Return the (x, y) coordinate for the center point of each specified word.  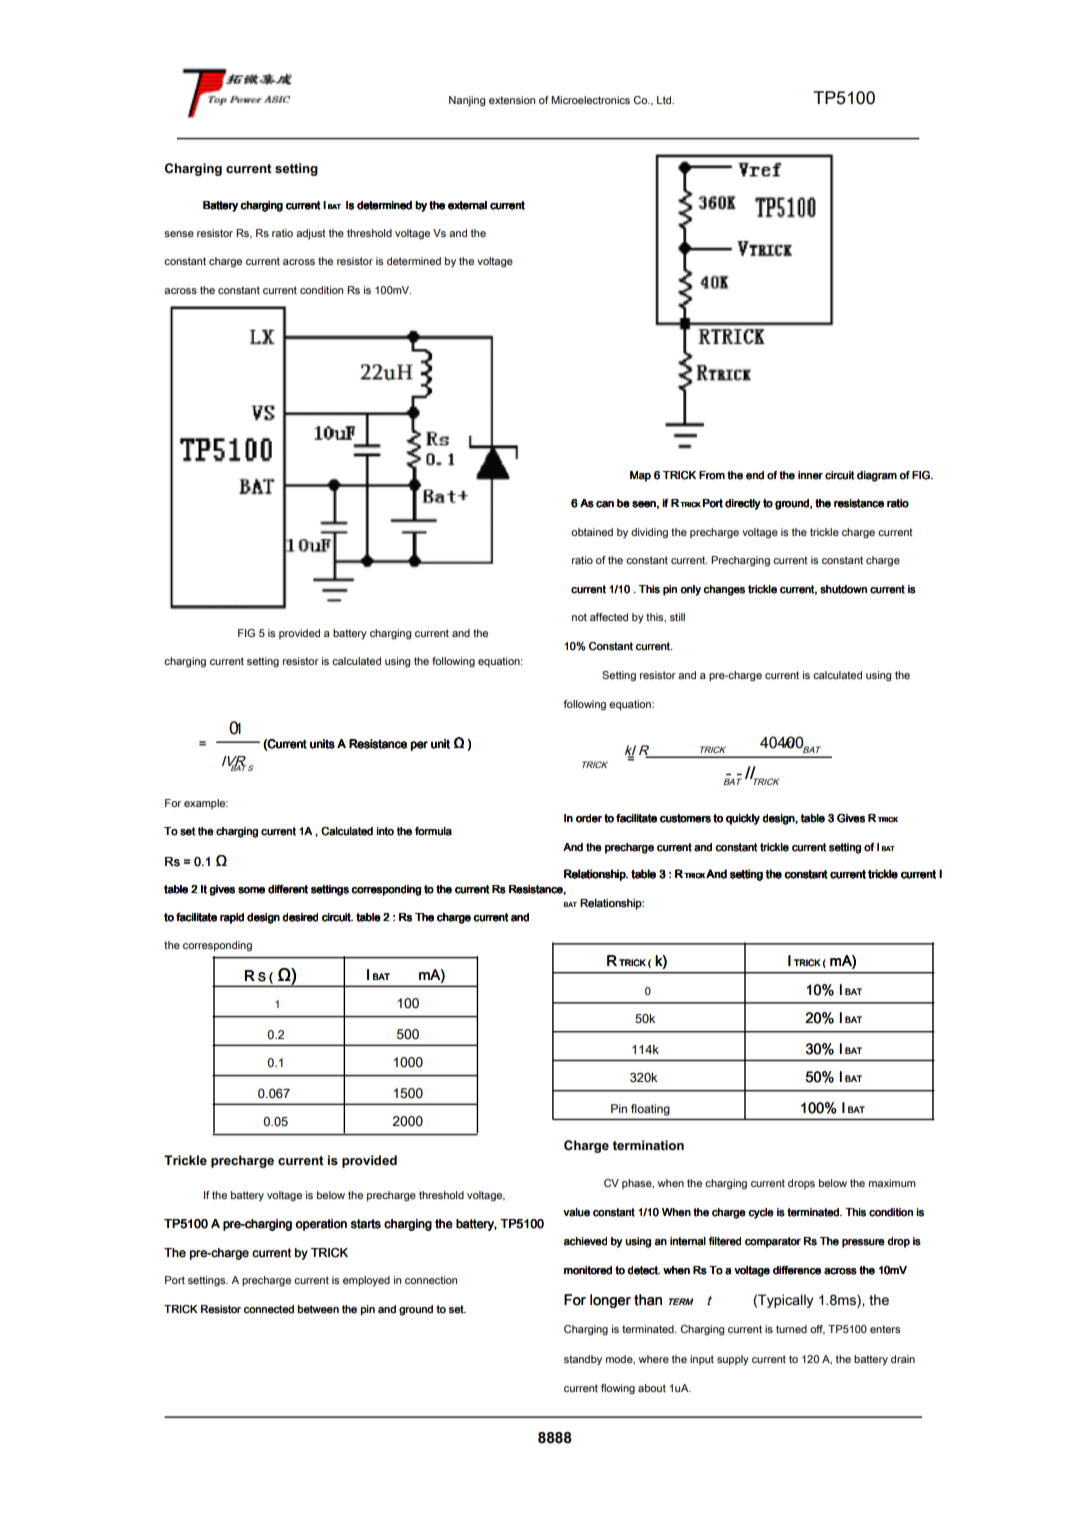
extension (512, 100)
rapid (232, 918)
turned (791, 1329)
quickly (743, 819)
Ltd (665, 100)
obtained (592, 532)
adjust (311, 234)
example (206, 804)
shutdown (843, 589)
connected (269, 1309)
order (589, 818)
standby (583, 1360)
